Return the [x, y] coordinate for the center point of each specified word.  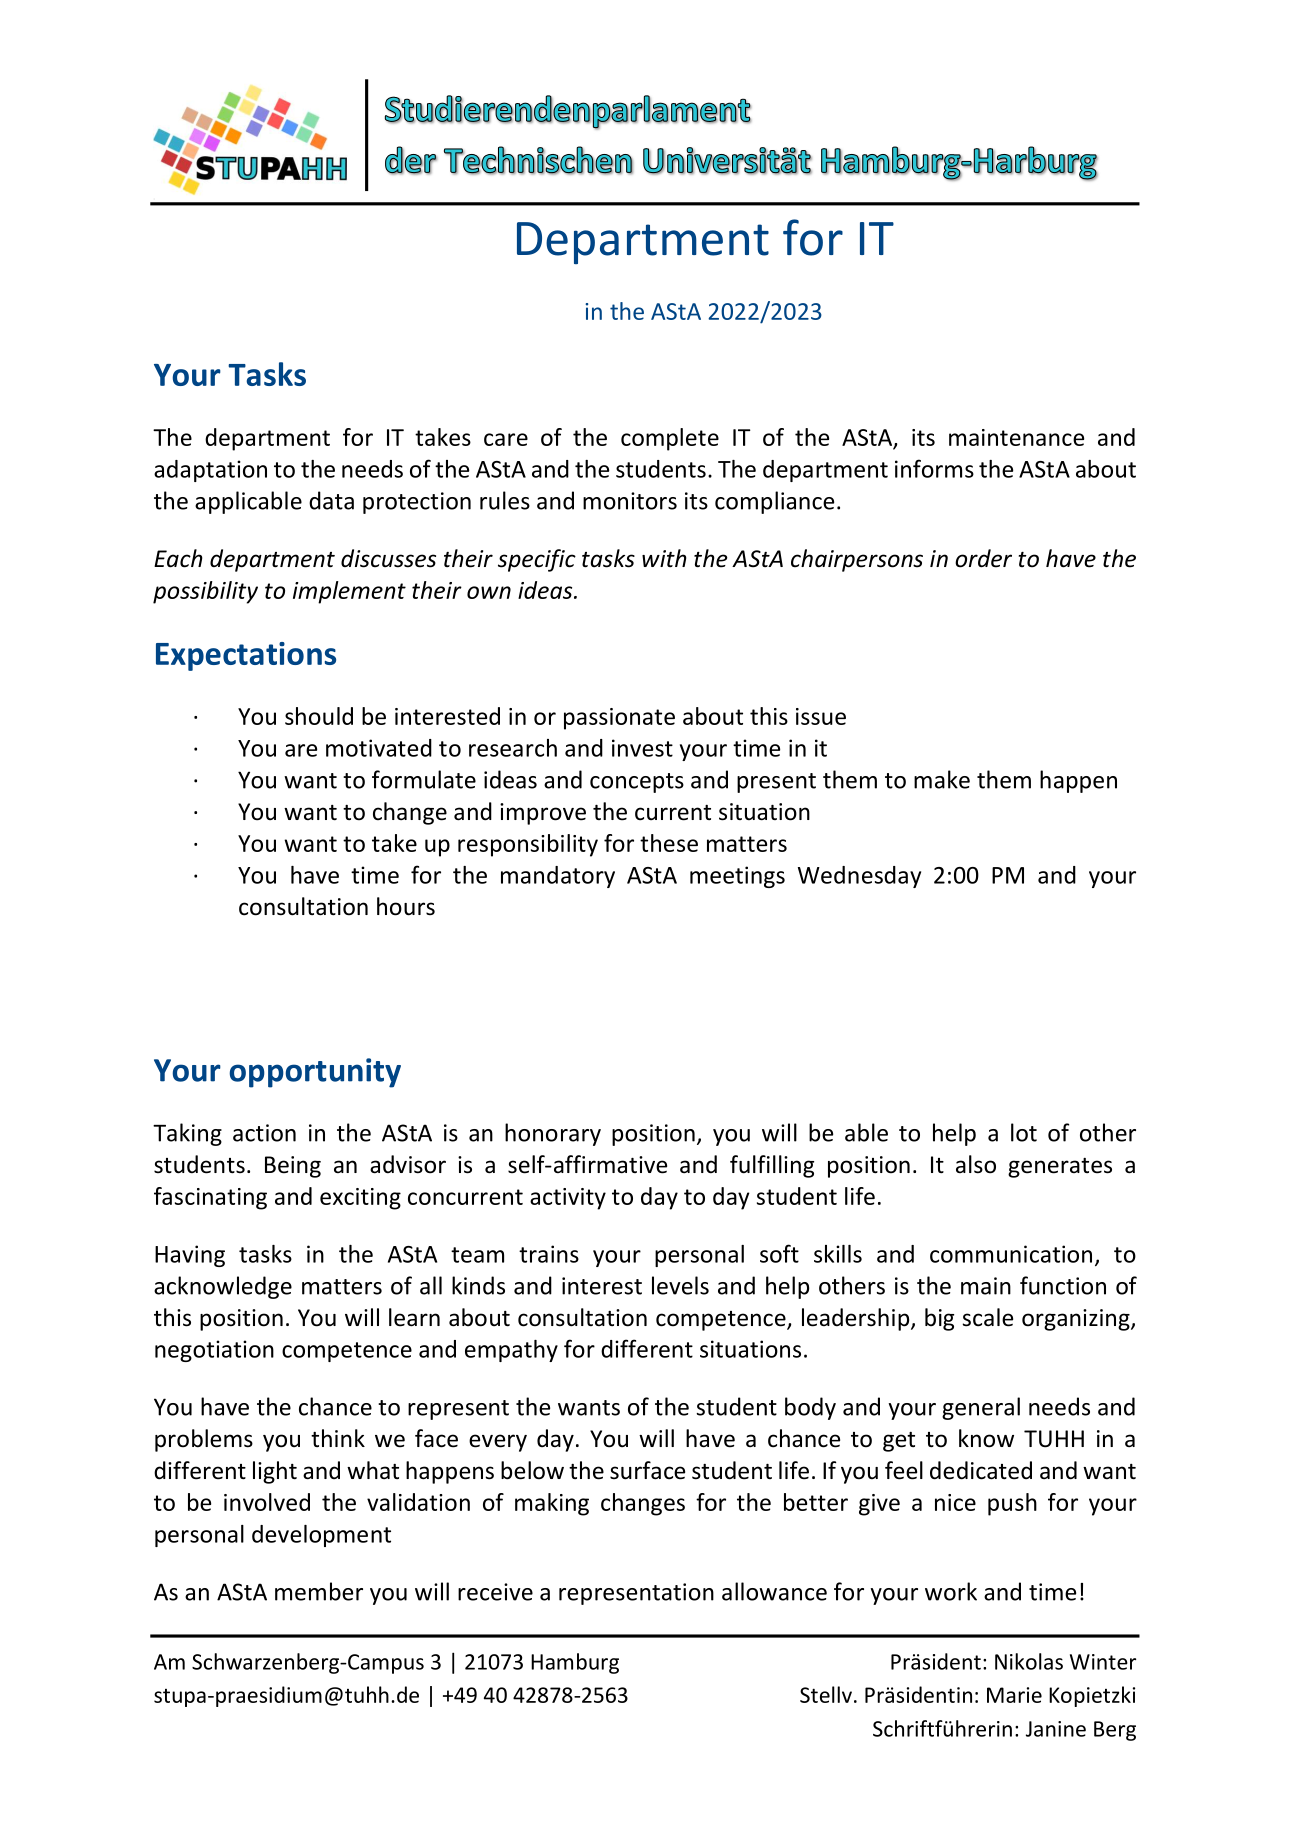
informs [934, 468]
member [319, 1591]
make [942, 779]
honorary [553, 1134]
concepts [637, 783]
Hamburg [575, 1663]
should [319, 716]
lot [1024, 1132]
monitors [630, 501]
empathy [511, 1351]
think [338, 1438]
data [331, 500]
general [981, 1408]
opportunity [315, 1073]
